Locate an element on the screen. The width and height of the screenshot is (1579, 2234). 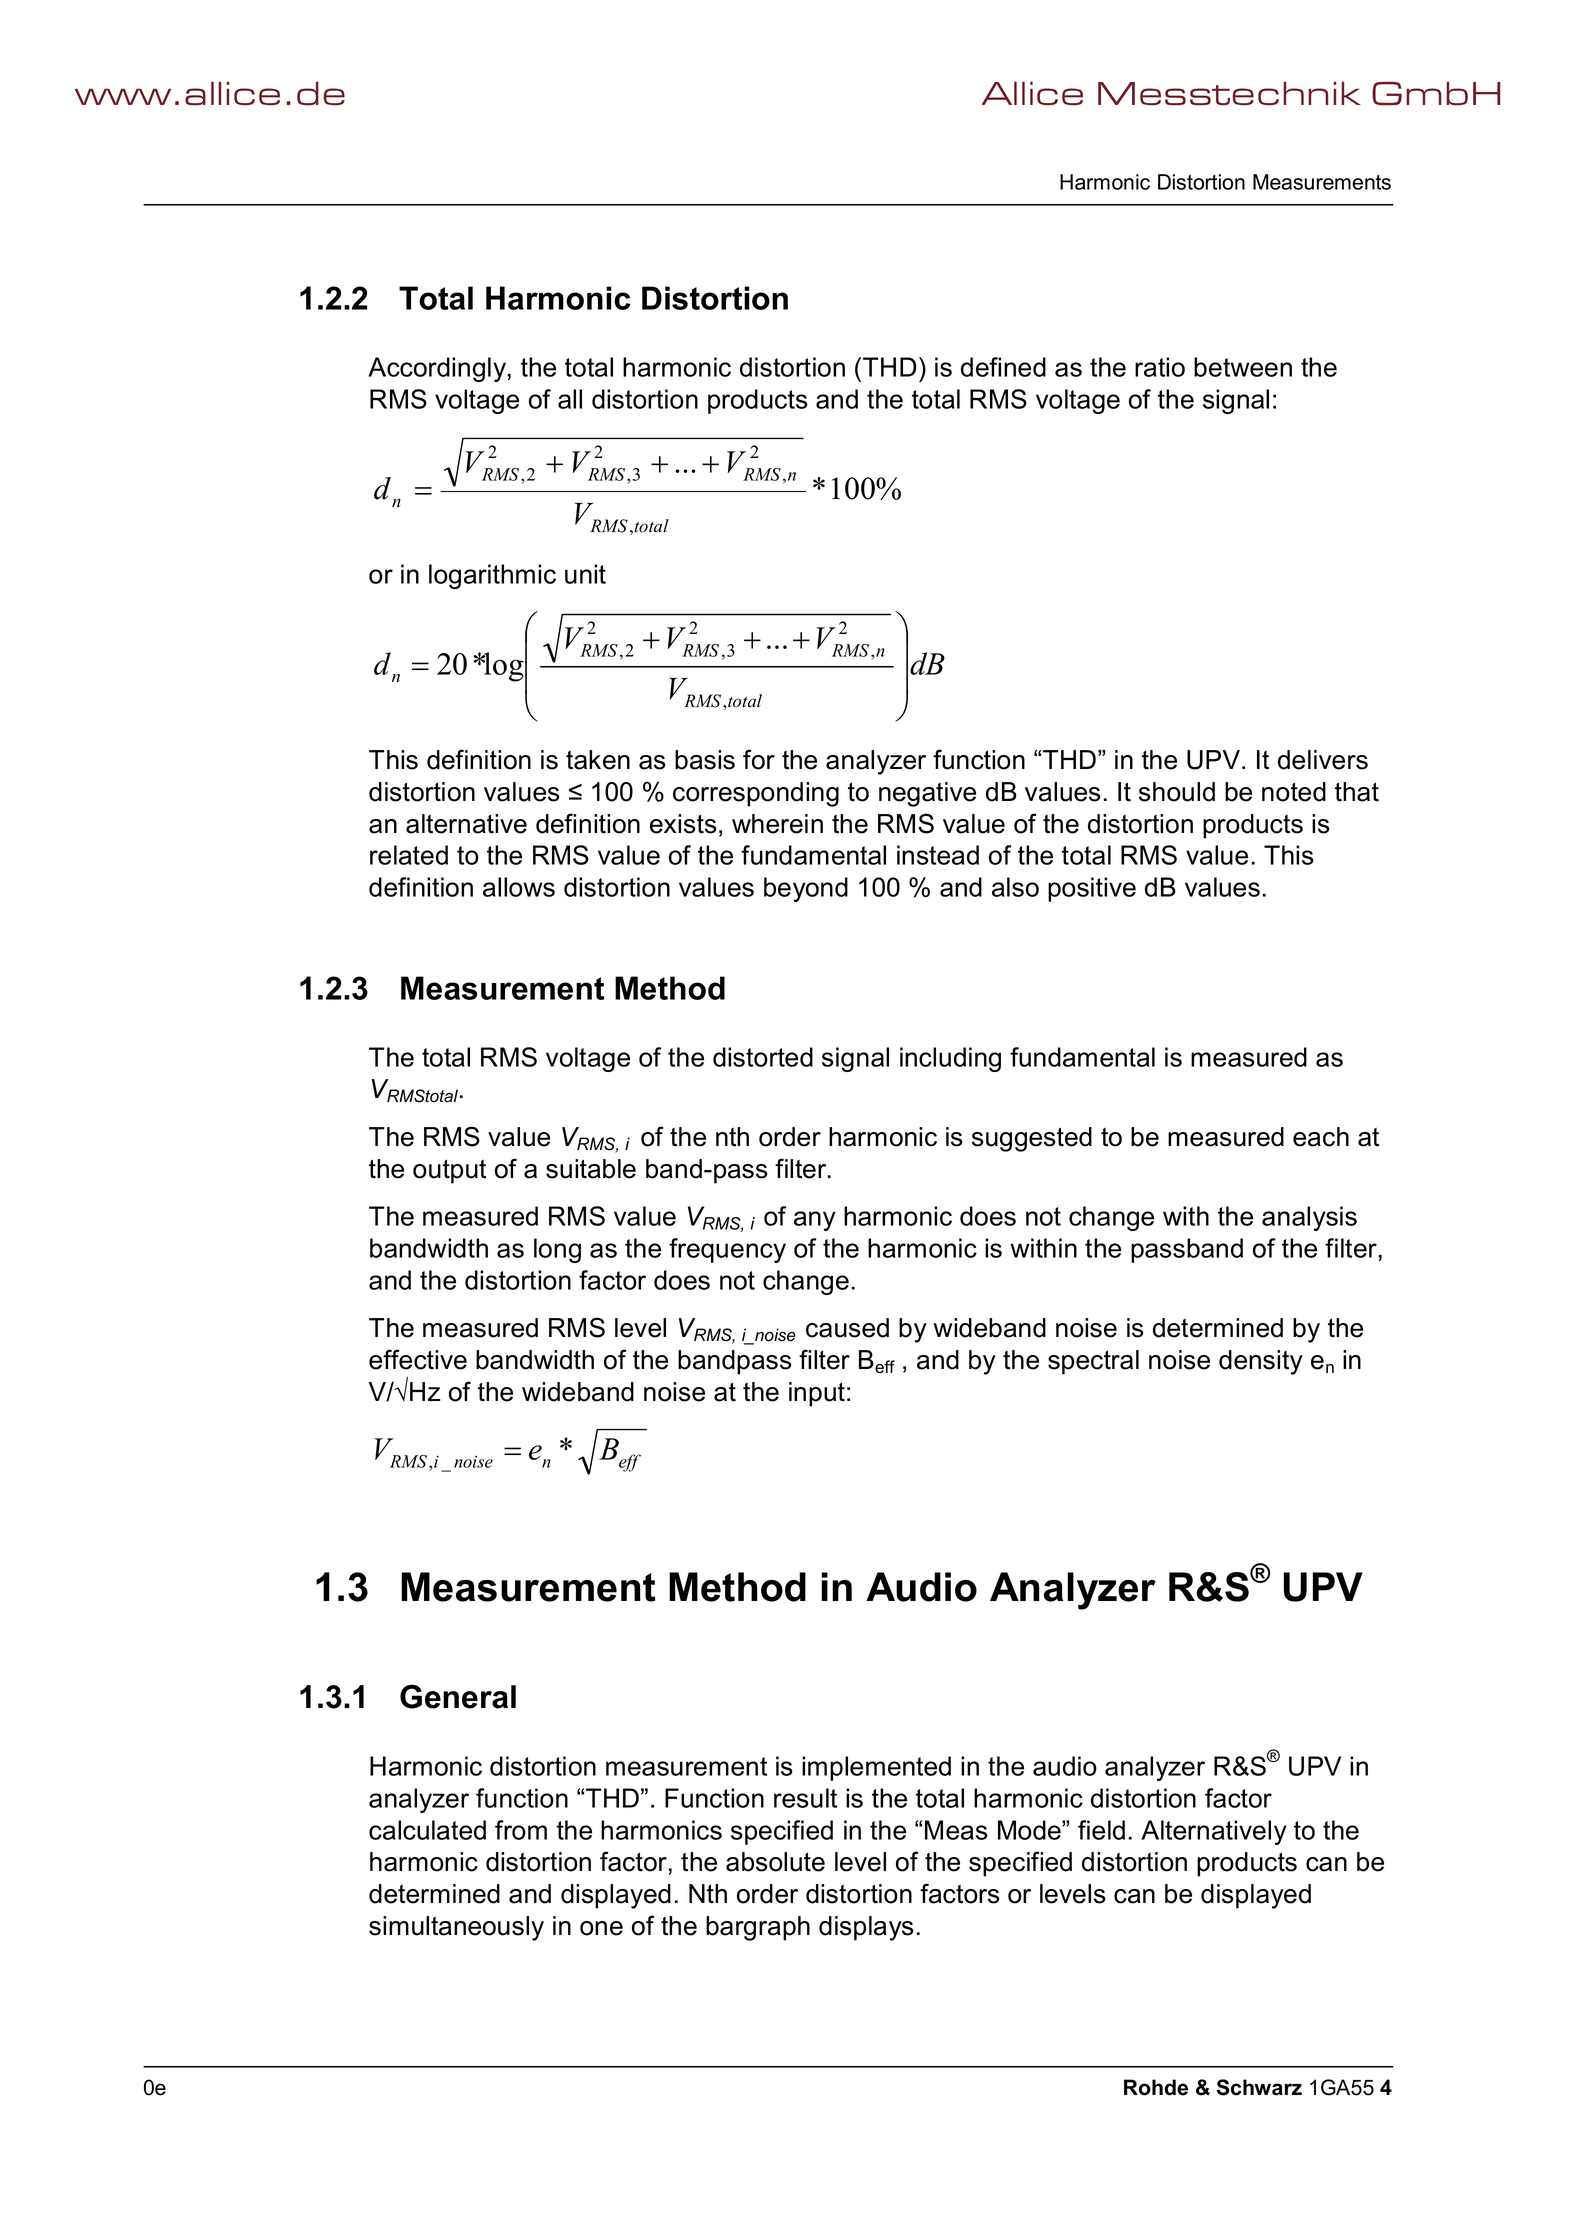
allows is located at coordinates (519, 887).
